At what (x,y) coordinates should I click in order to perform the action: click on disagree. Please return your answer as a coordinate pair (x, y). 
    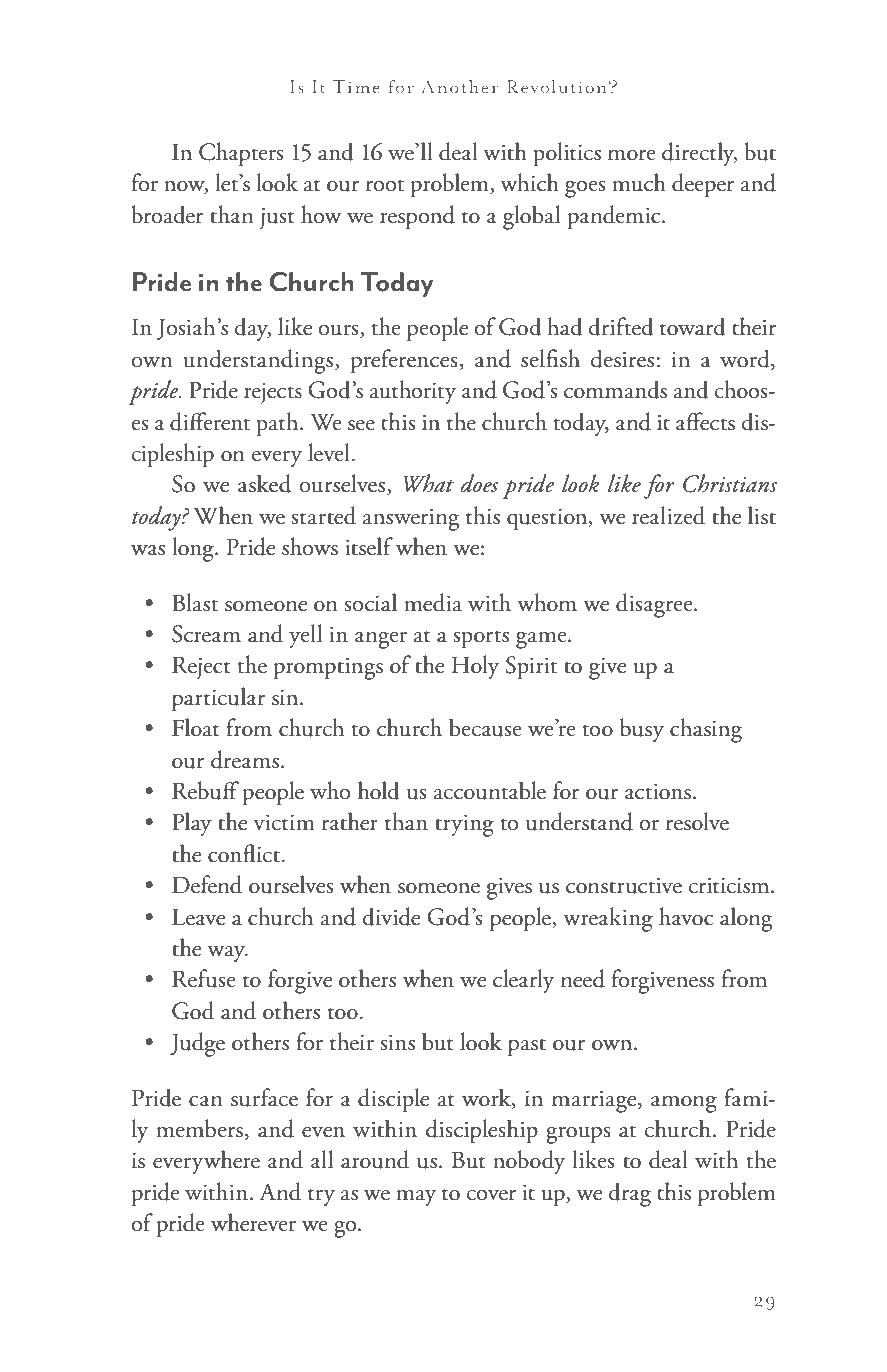
    Looking at the image, I should click on (655, 605).
